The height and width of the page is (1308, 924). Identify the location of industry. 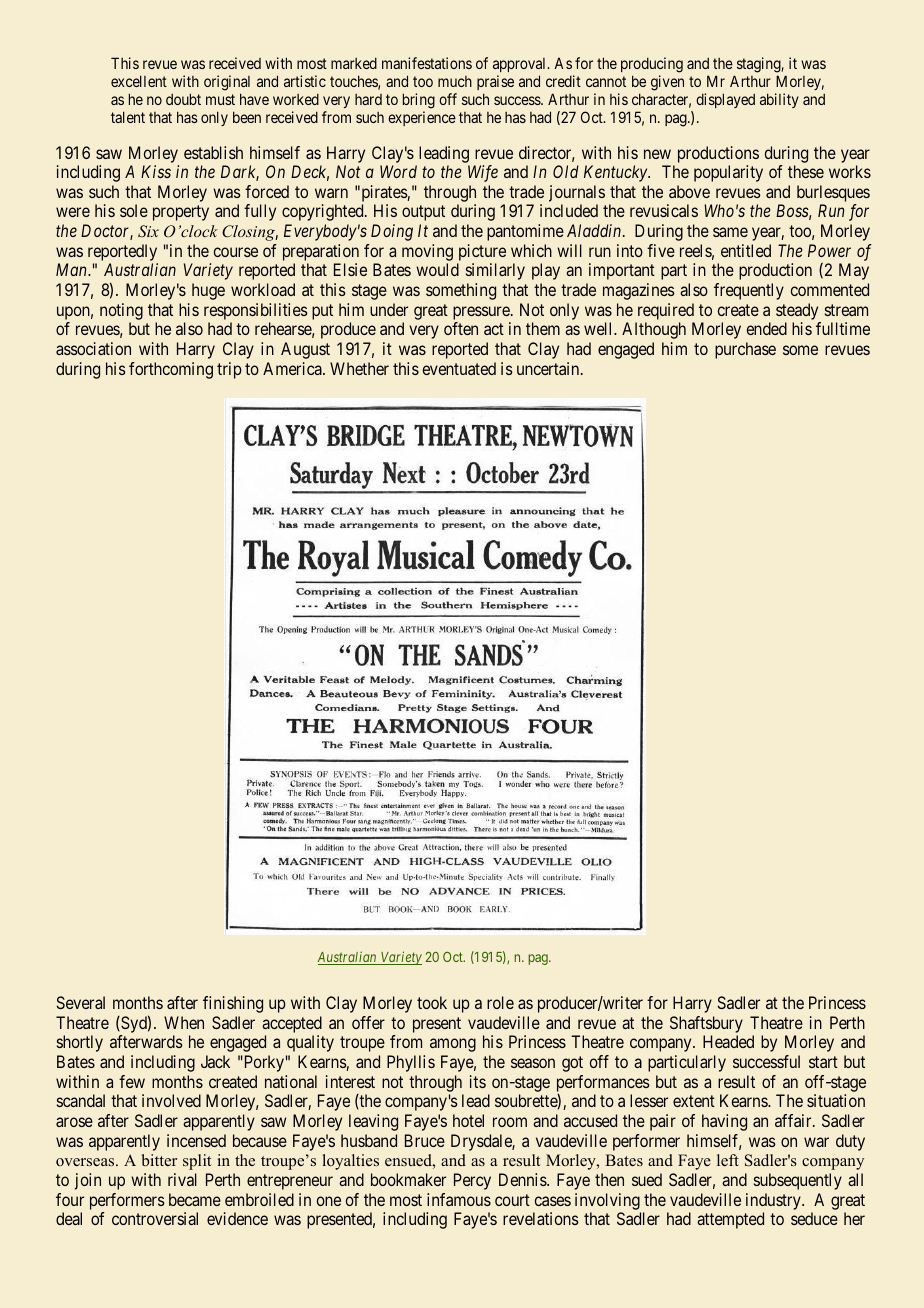
(774, 1201).
